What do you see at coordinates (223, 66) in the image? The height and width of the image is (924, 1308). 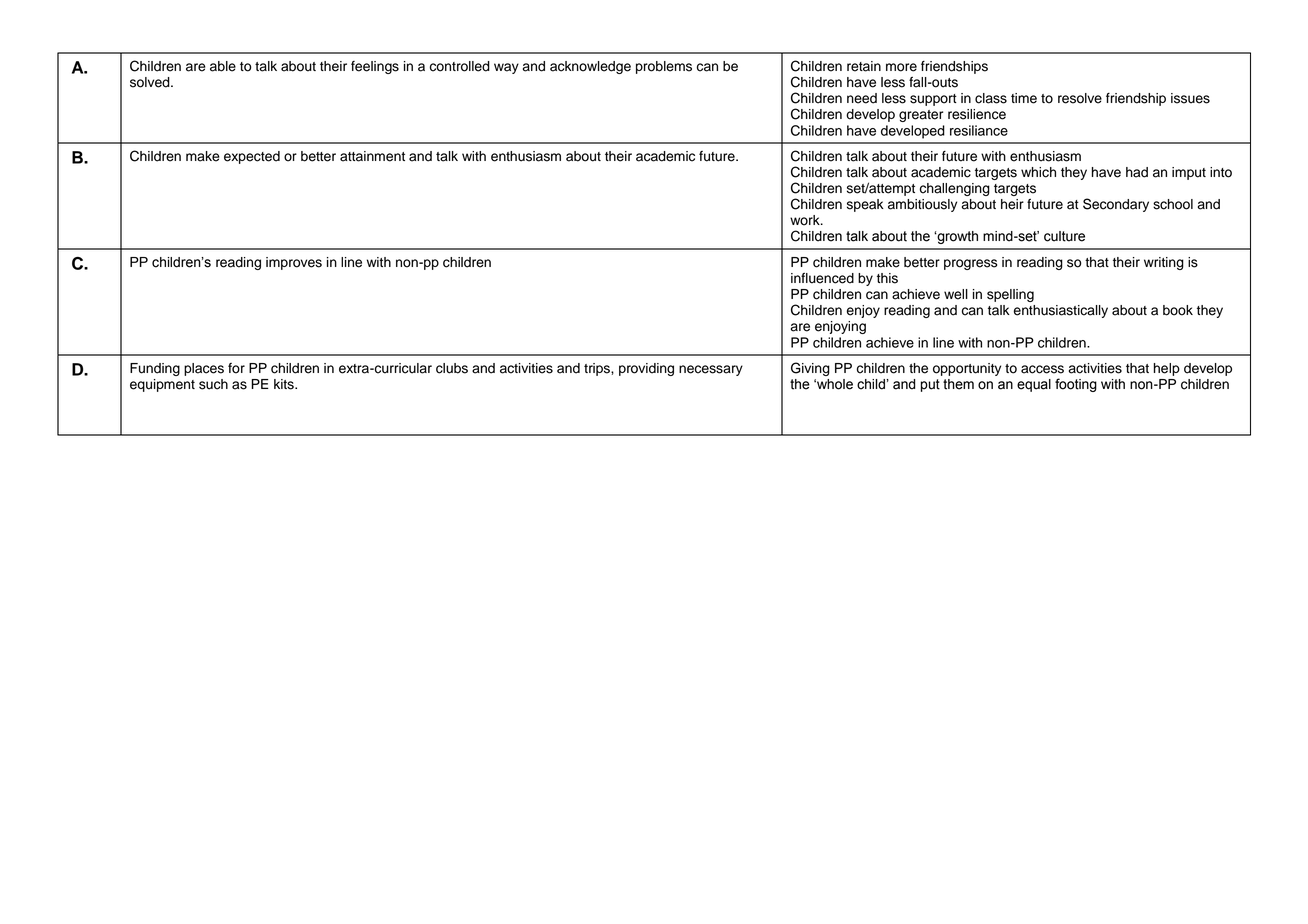 I see `able` at bounding box center [223, 66].
